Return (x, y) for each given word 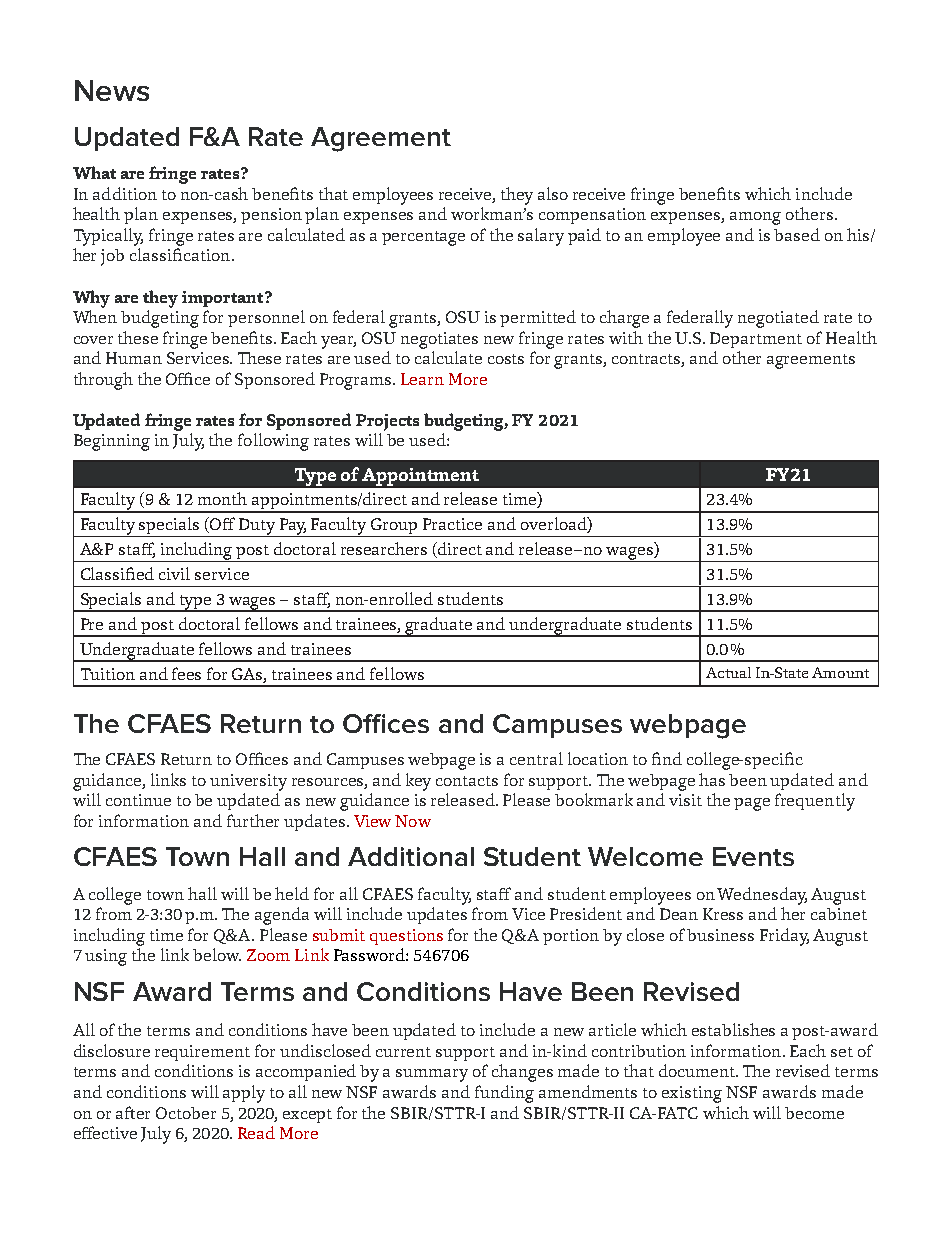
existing (692, 1094)
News (112, 90)
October (186, 1113)
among (755, 218)
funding (504, 1094)
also (553, 193)
